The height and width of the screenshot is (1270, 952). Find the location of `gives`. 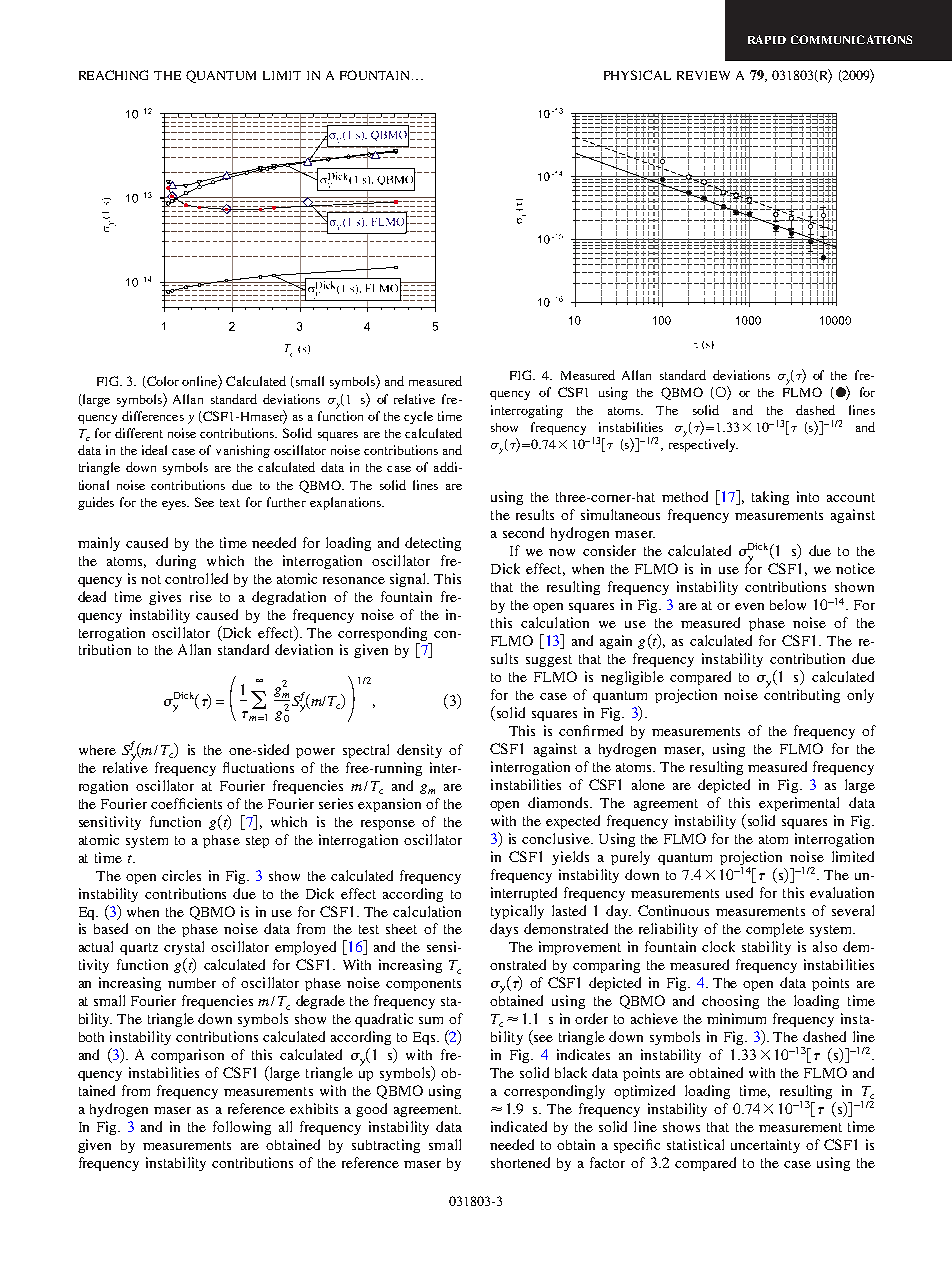

gives is located at coordinates (165, 598).
